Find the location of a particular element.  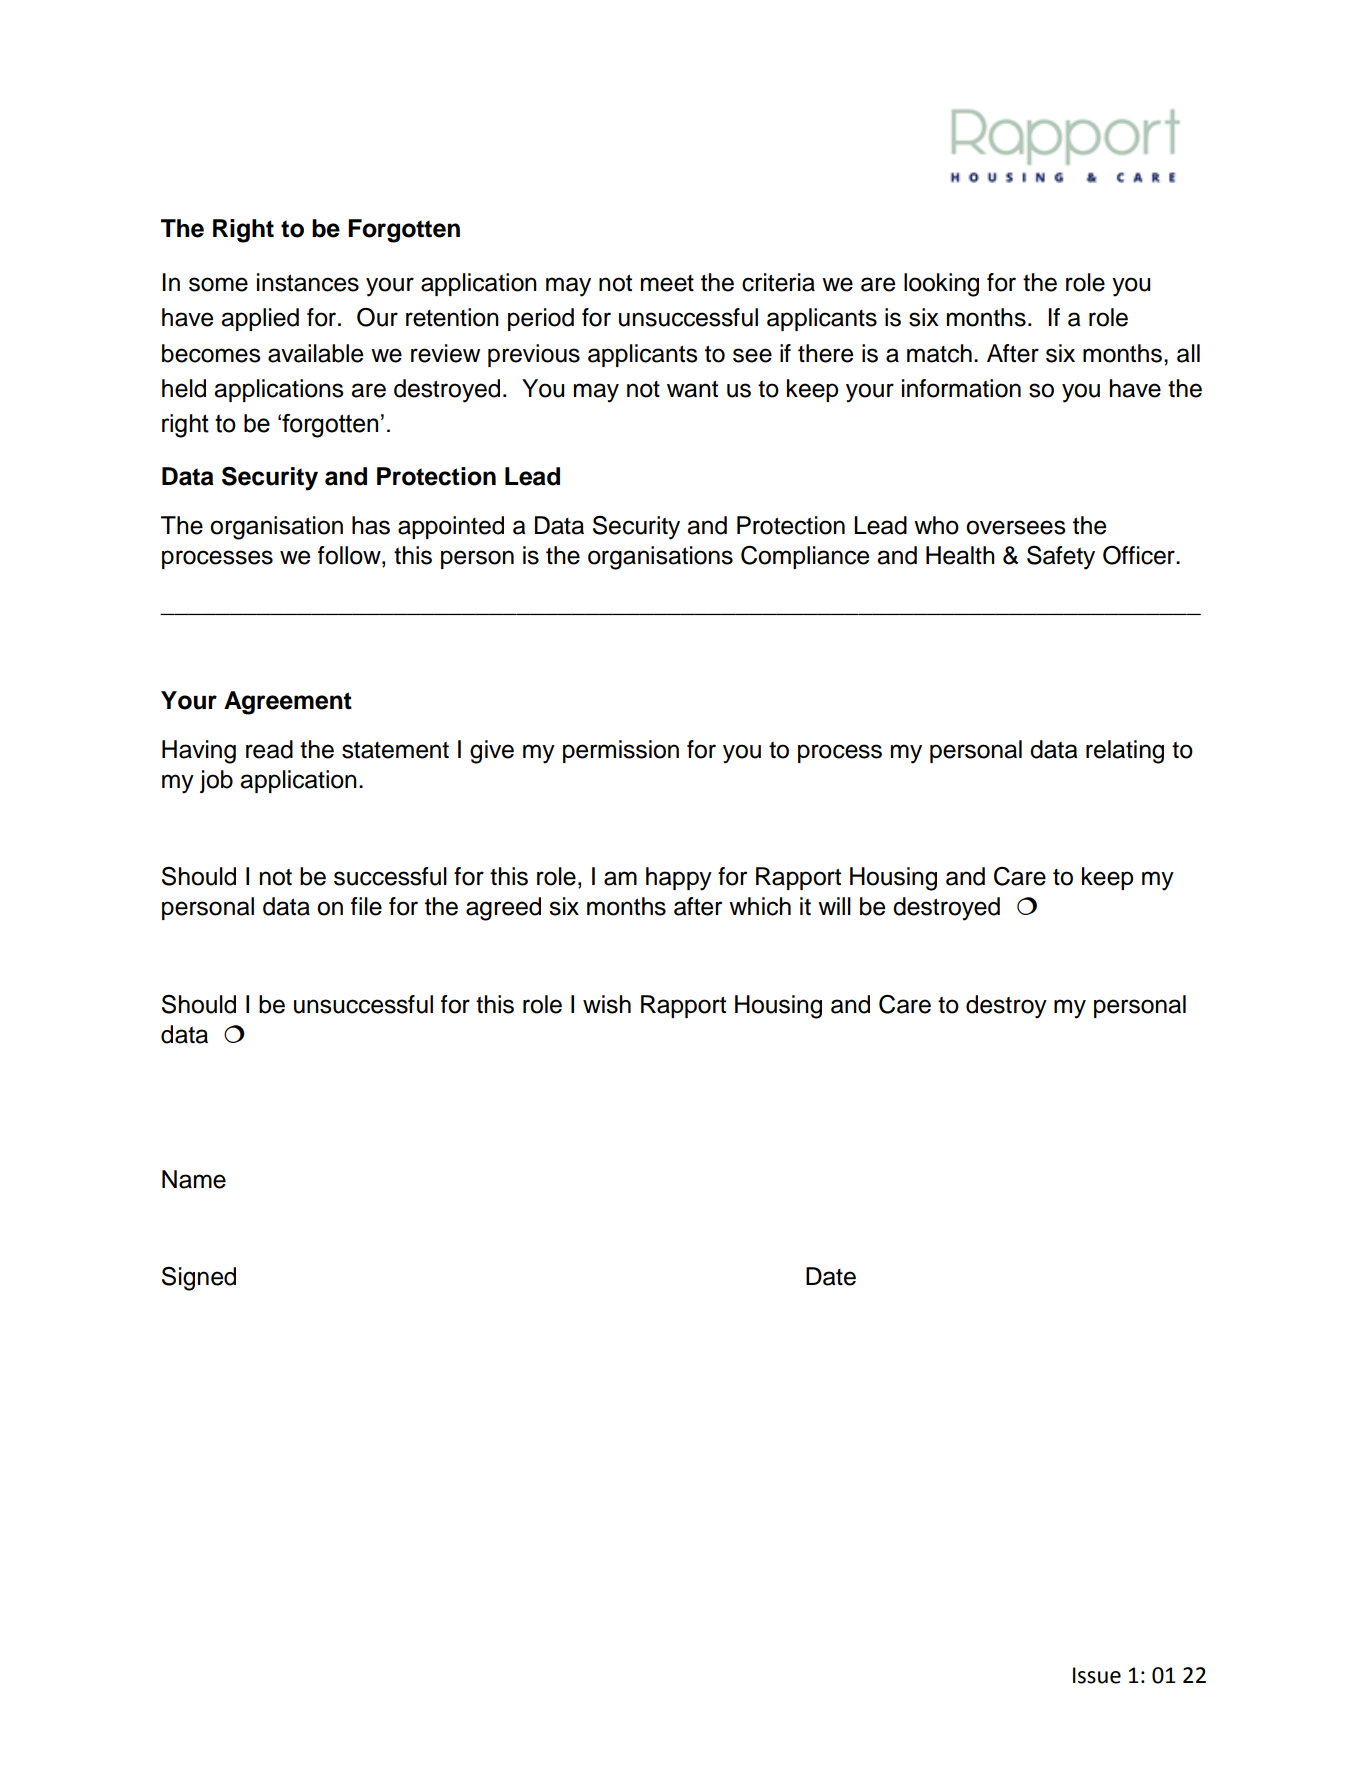

permission is located at coordinates (621, 751).
